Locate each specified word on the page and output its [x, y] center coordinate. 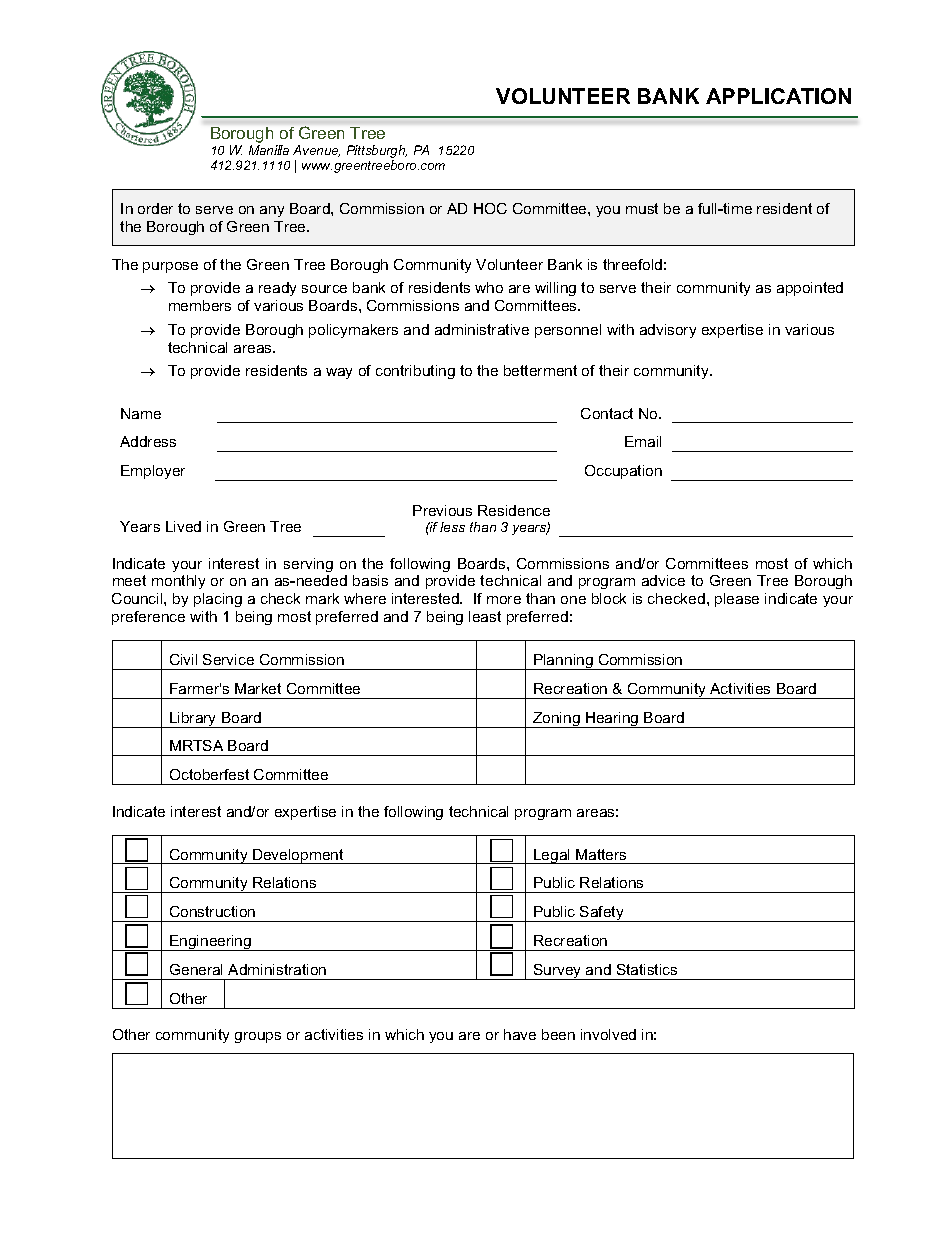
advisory [668, 331]
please [737, 600]
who [489, 287]
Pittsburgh [377, 151]
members [200, 305]
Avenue [316, 151]
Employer [153, 472]
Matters [601, 854]
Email [643, 441]
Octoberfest [209, 774]
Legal [552, 856]
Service [228, 659]
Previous [442, 510]
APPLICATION [778, 96]
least [485, 616]
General [196, 969]
